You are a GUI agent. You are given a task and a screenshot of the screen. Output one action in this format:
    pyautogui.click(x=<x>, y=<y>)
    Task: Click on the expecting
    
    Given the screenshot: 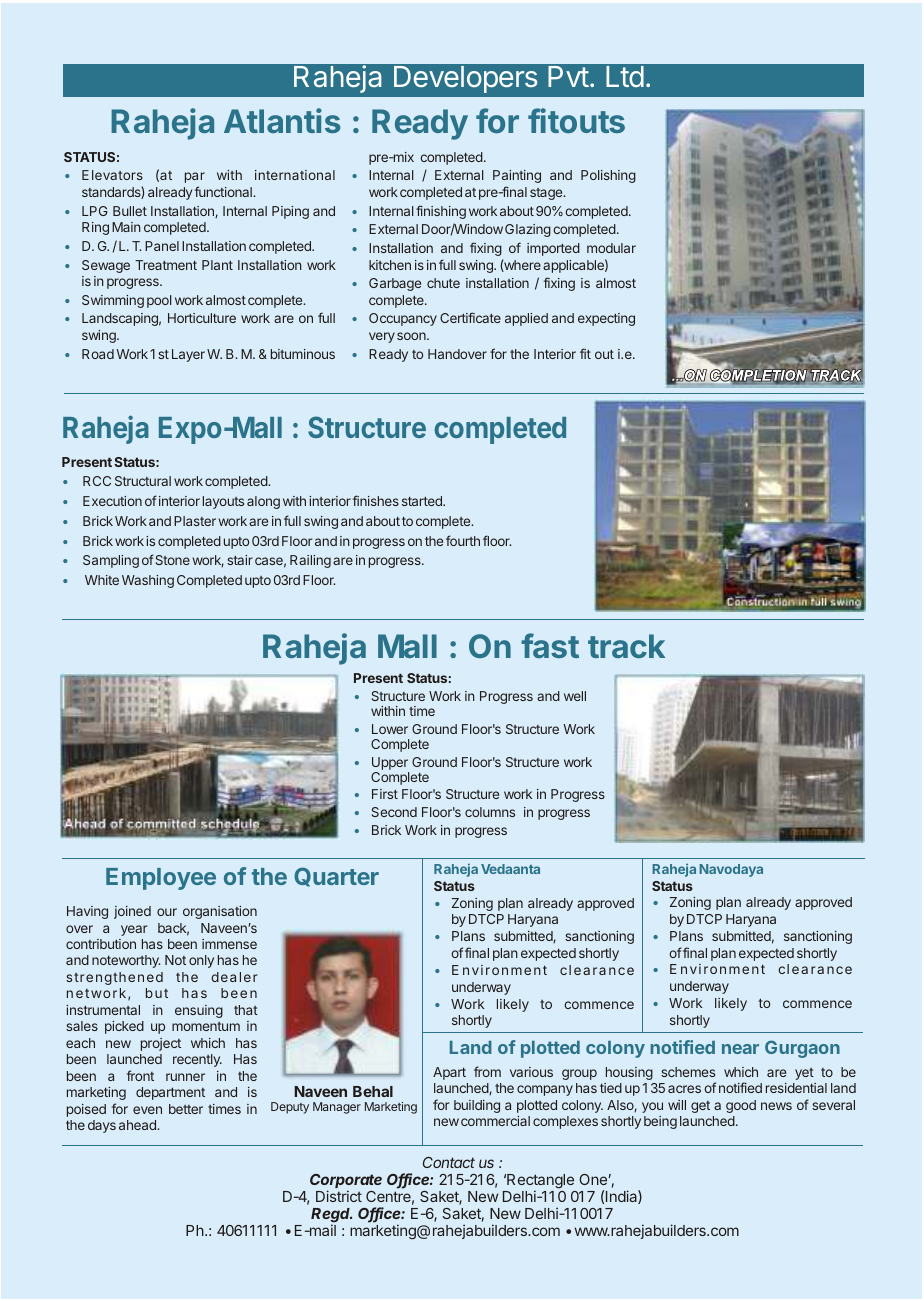 What is the action you would take?
    pyautogui.click(x=606, y=319)
